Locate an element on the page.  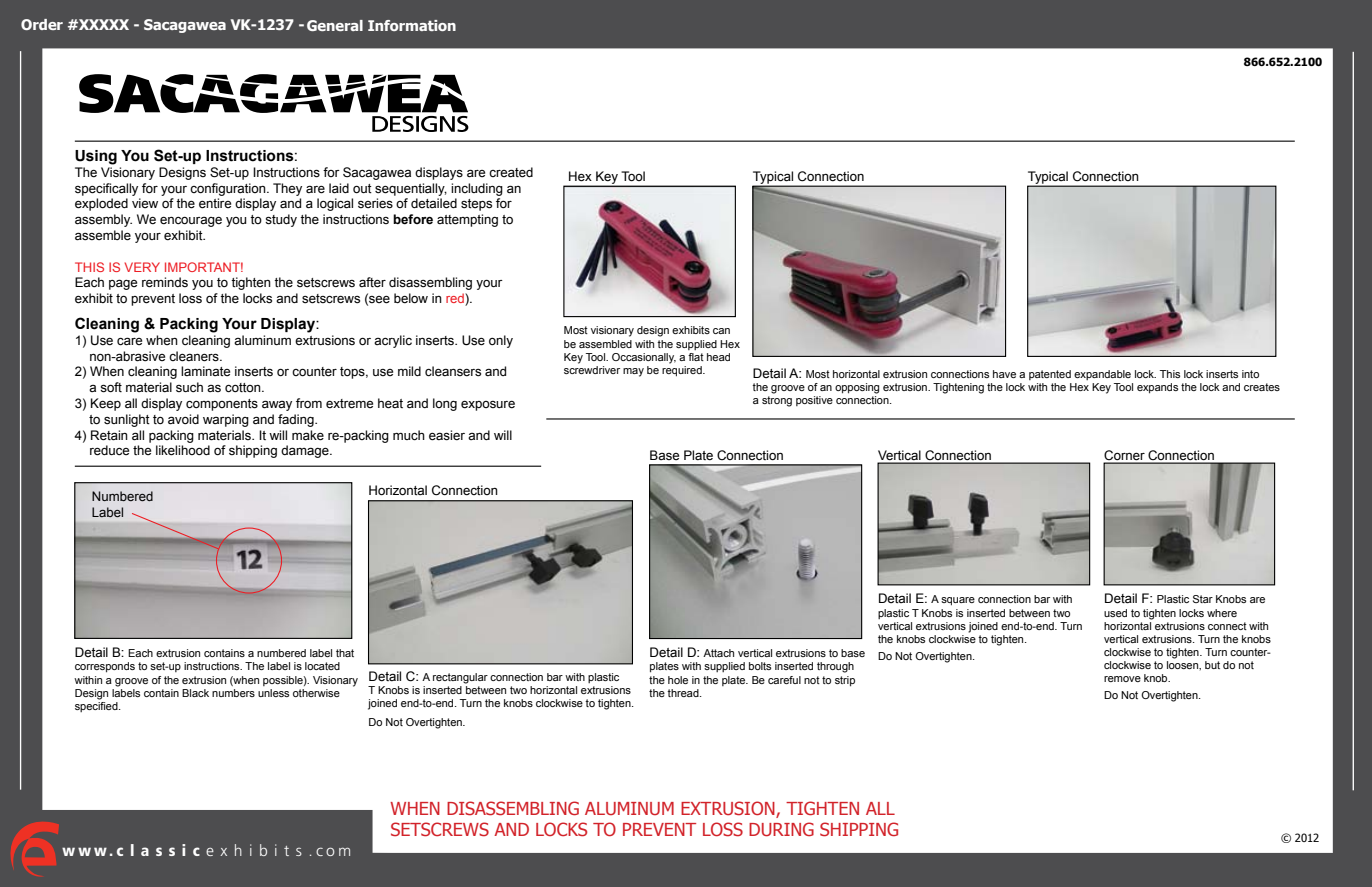
strong is located at coordinates (777, 401).
